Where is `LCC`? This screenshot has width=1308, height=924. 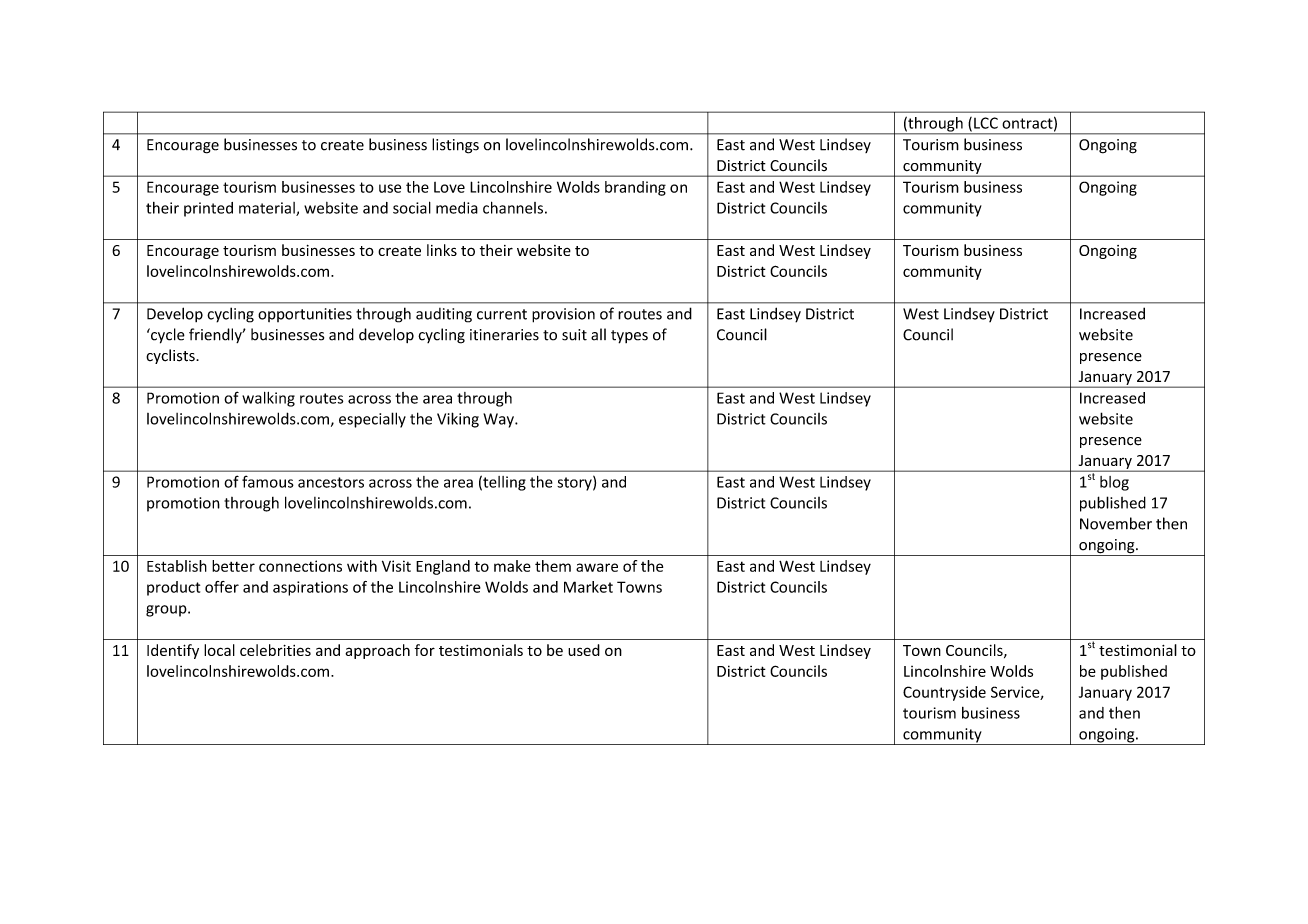 LCC is located at coordinates (986, 123).
